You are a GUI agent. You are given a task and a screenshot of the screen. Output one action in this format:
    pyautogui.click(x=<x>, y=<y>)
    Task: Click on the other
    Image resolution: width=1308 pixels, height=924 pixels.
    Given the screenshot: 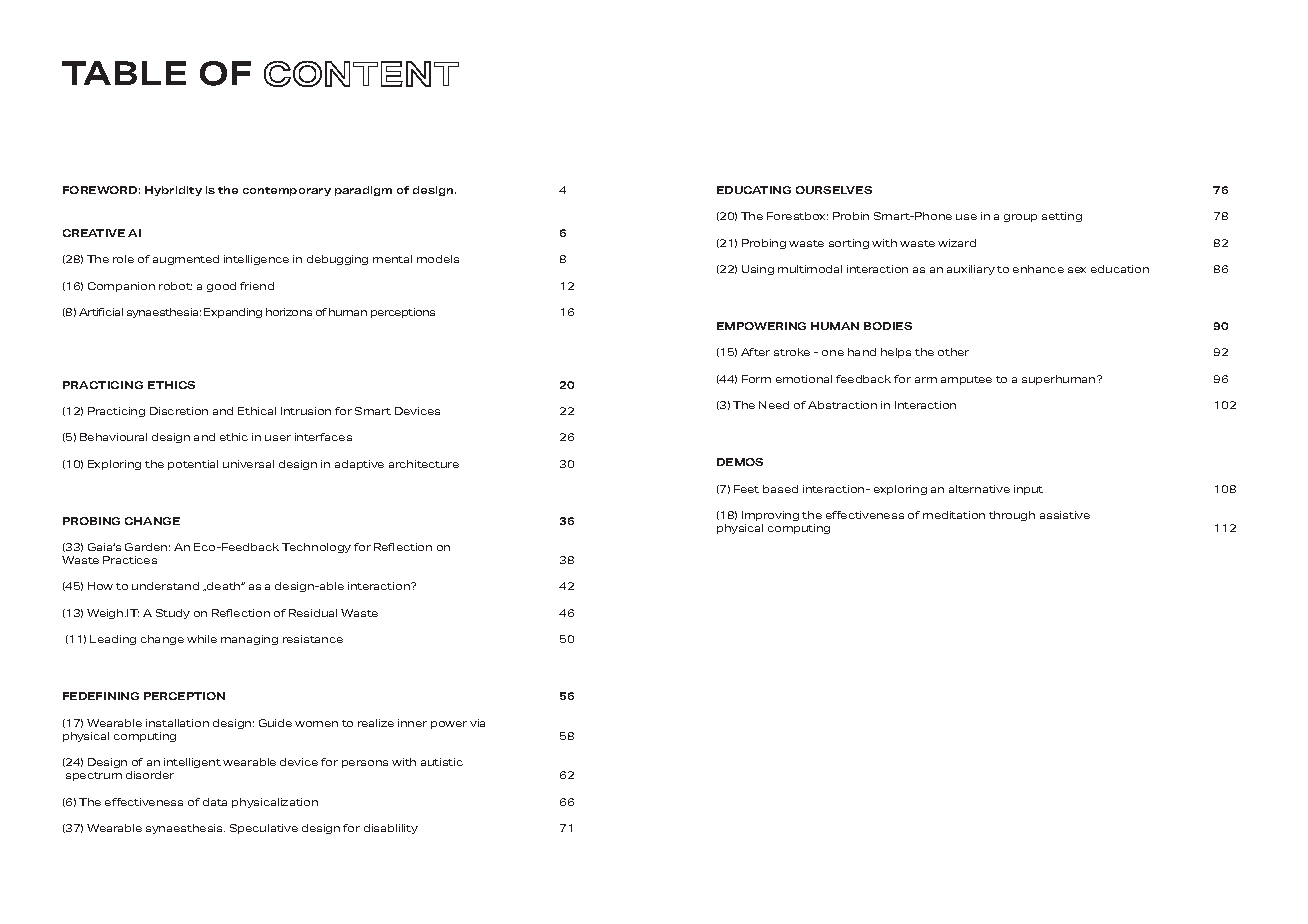 What is the action you would take?
    pyautogui.click(x=953, y=352)
